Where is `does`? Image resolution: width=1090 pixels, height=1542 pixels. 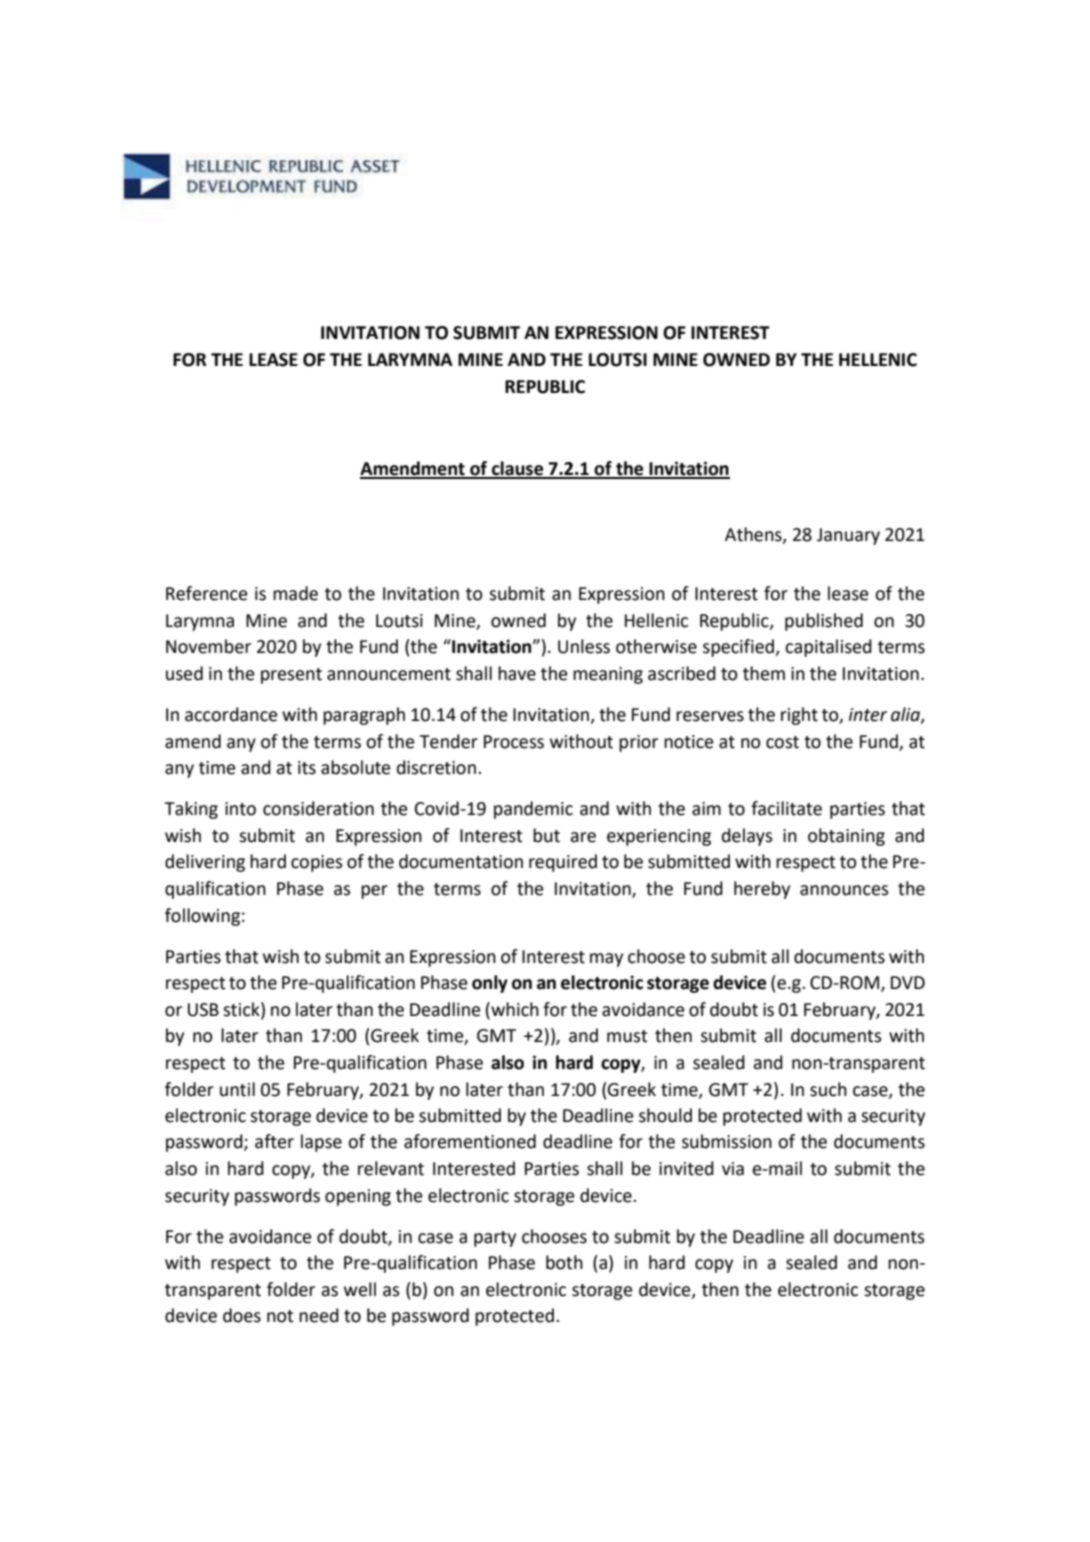
does is located at coordinates (242, 1315).
